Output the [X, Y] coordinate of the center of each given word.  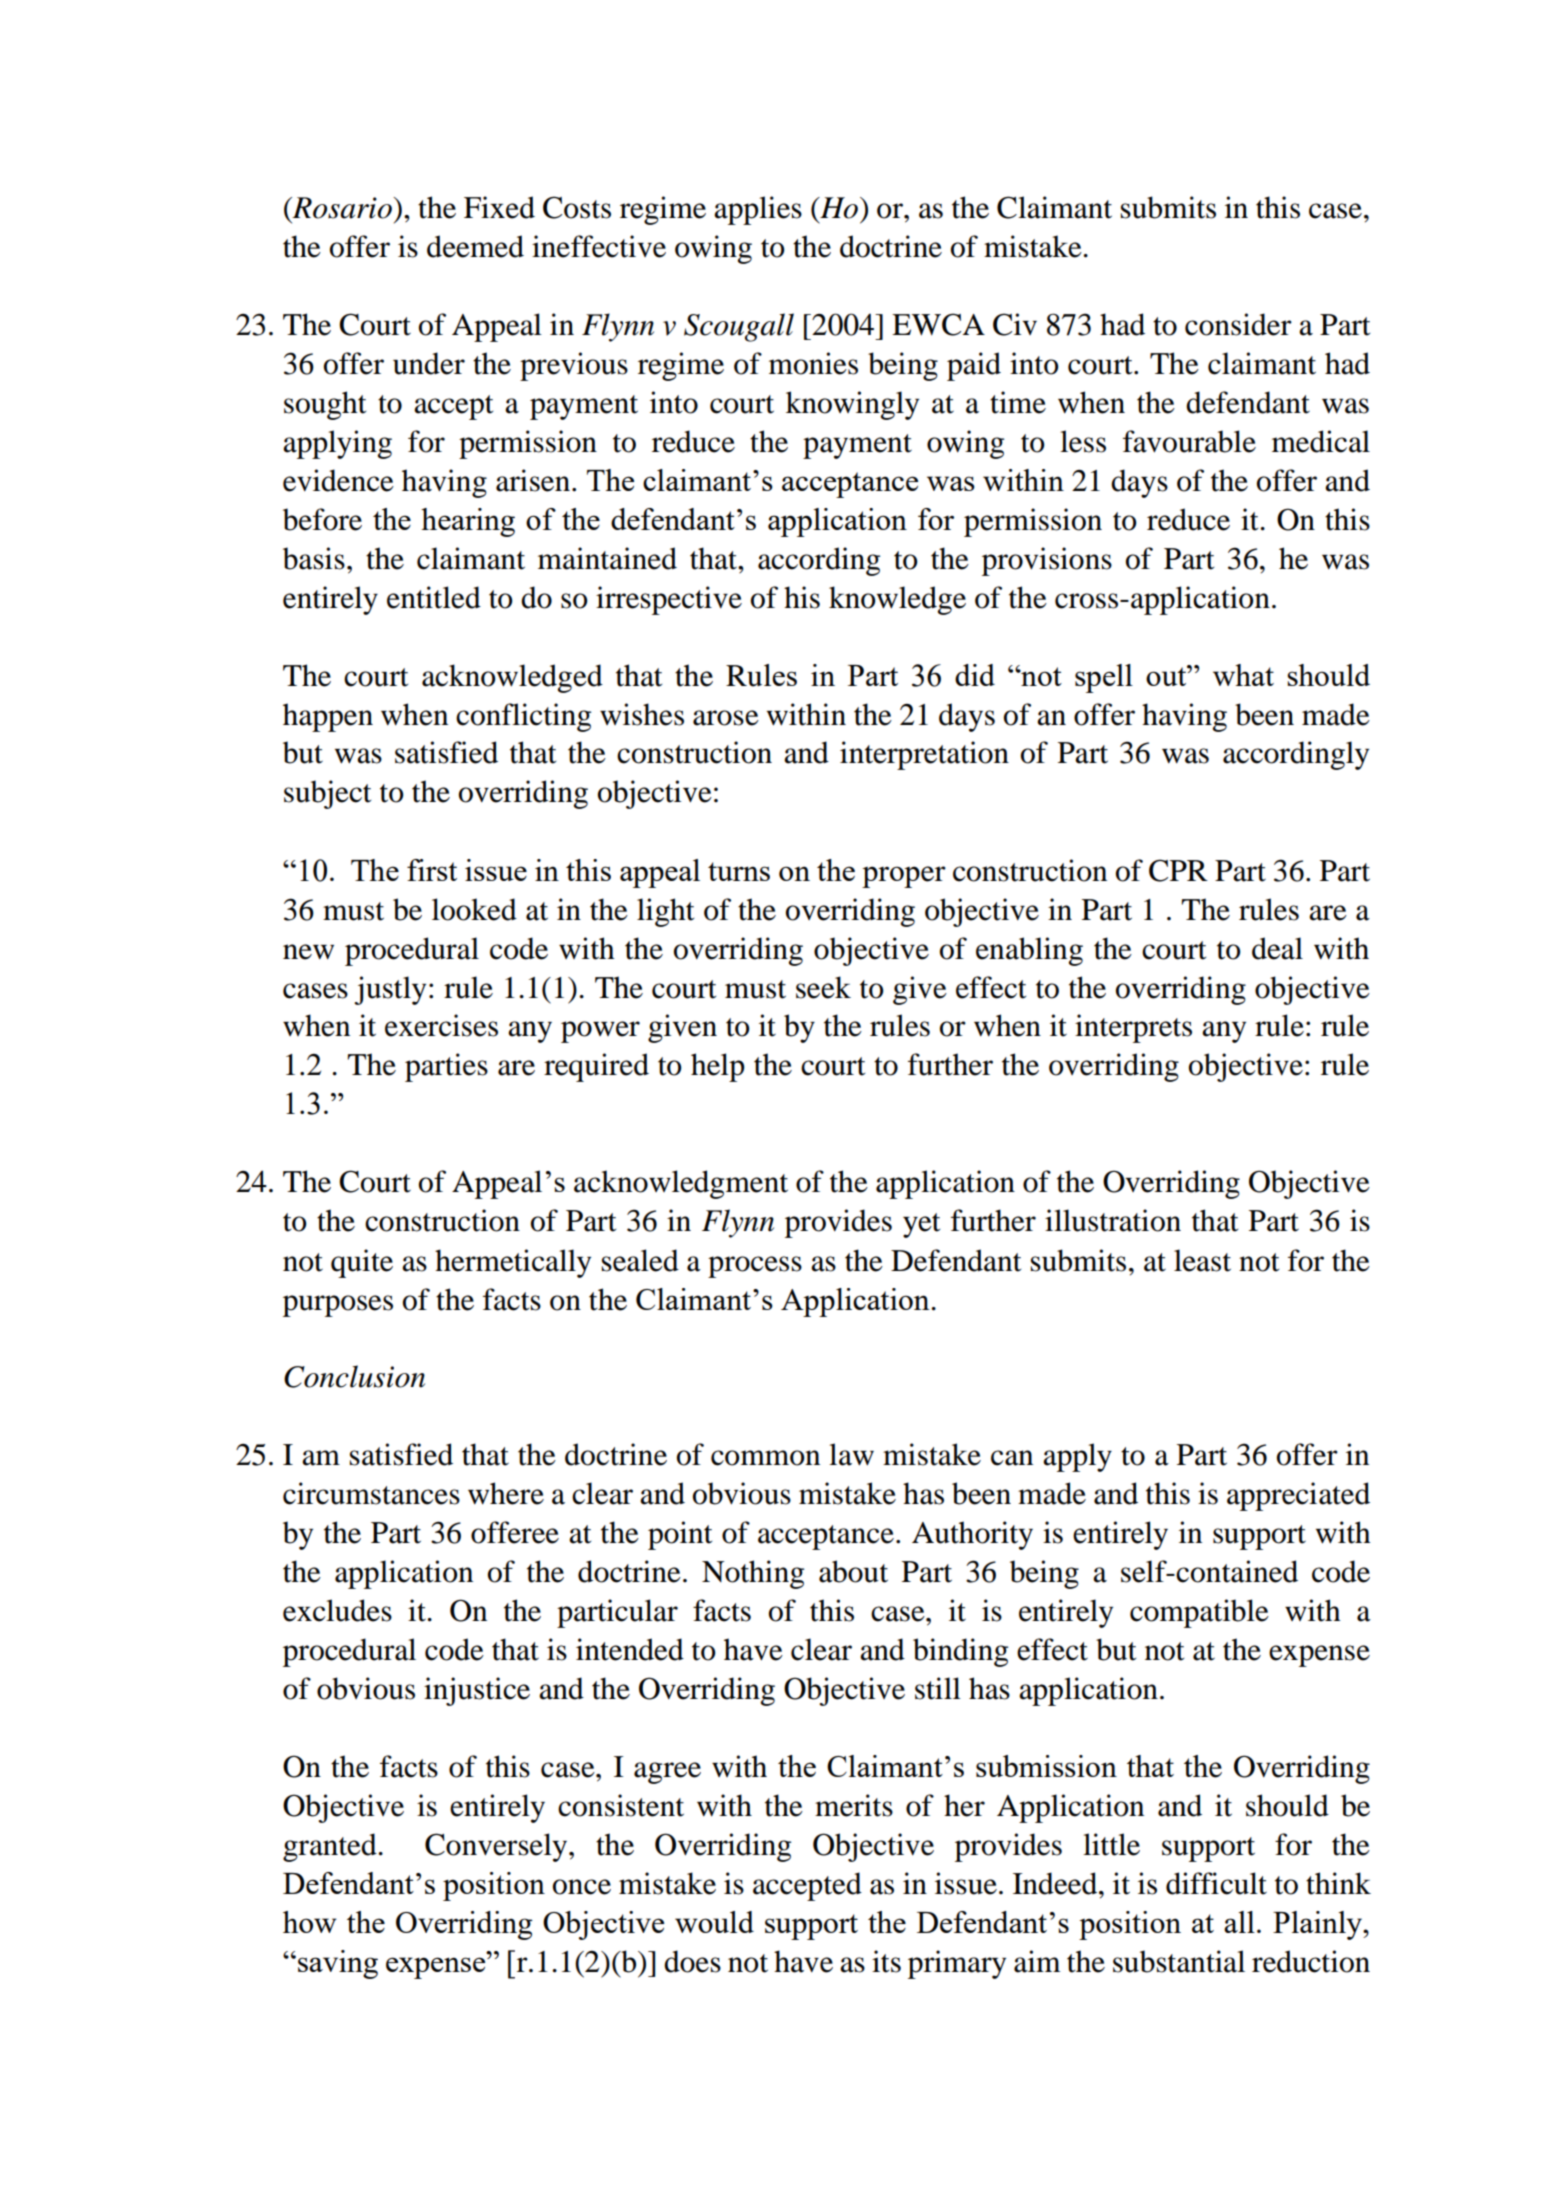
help [718, 1067]
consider [1238, 324]
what [1243, 675]
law [851, 1454]
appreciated [1298, 1496]
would [714, 1922]
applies [758, 210]
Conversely [497, 1847]
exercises [441, 1025]
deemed [475, 246]
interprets [1133, 1028]
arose [726, 718]
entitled [434, 597]
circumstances [371, 1493]
